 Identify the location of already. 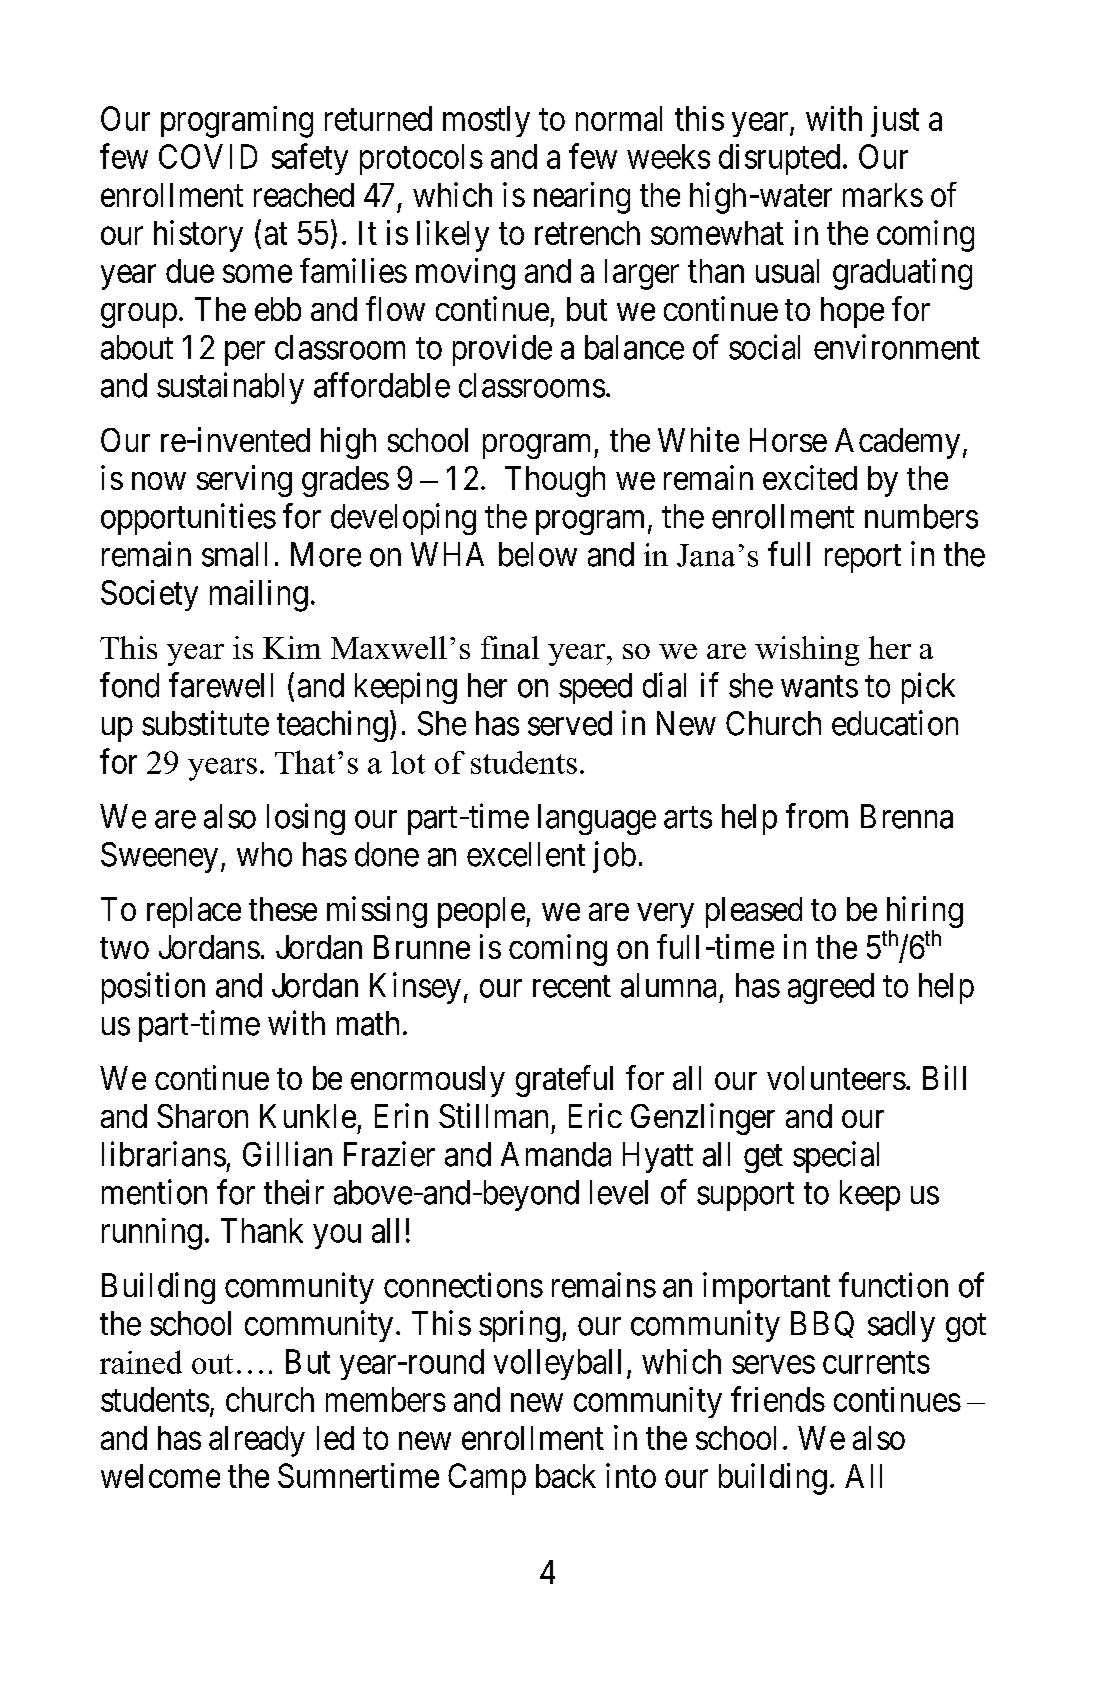
(257, 1441).
